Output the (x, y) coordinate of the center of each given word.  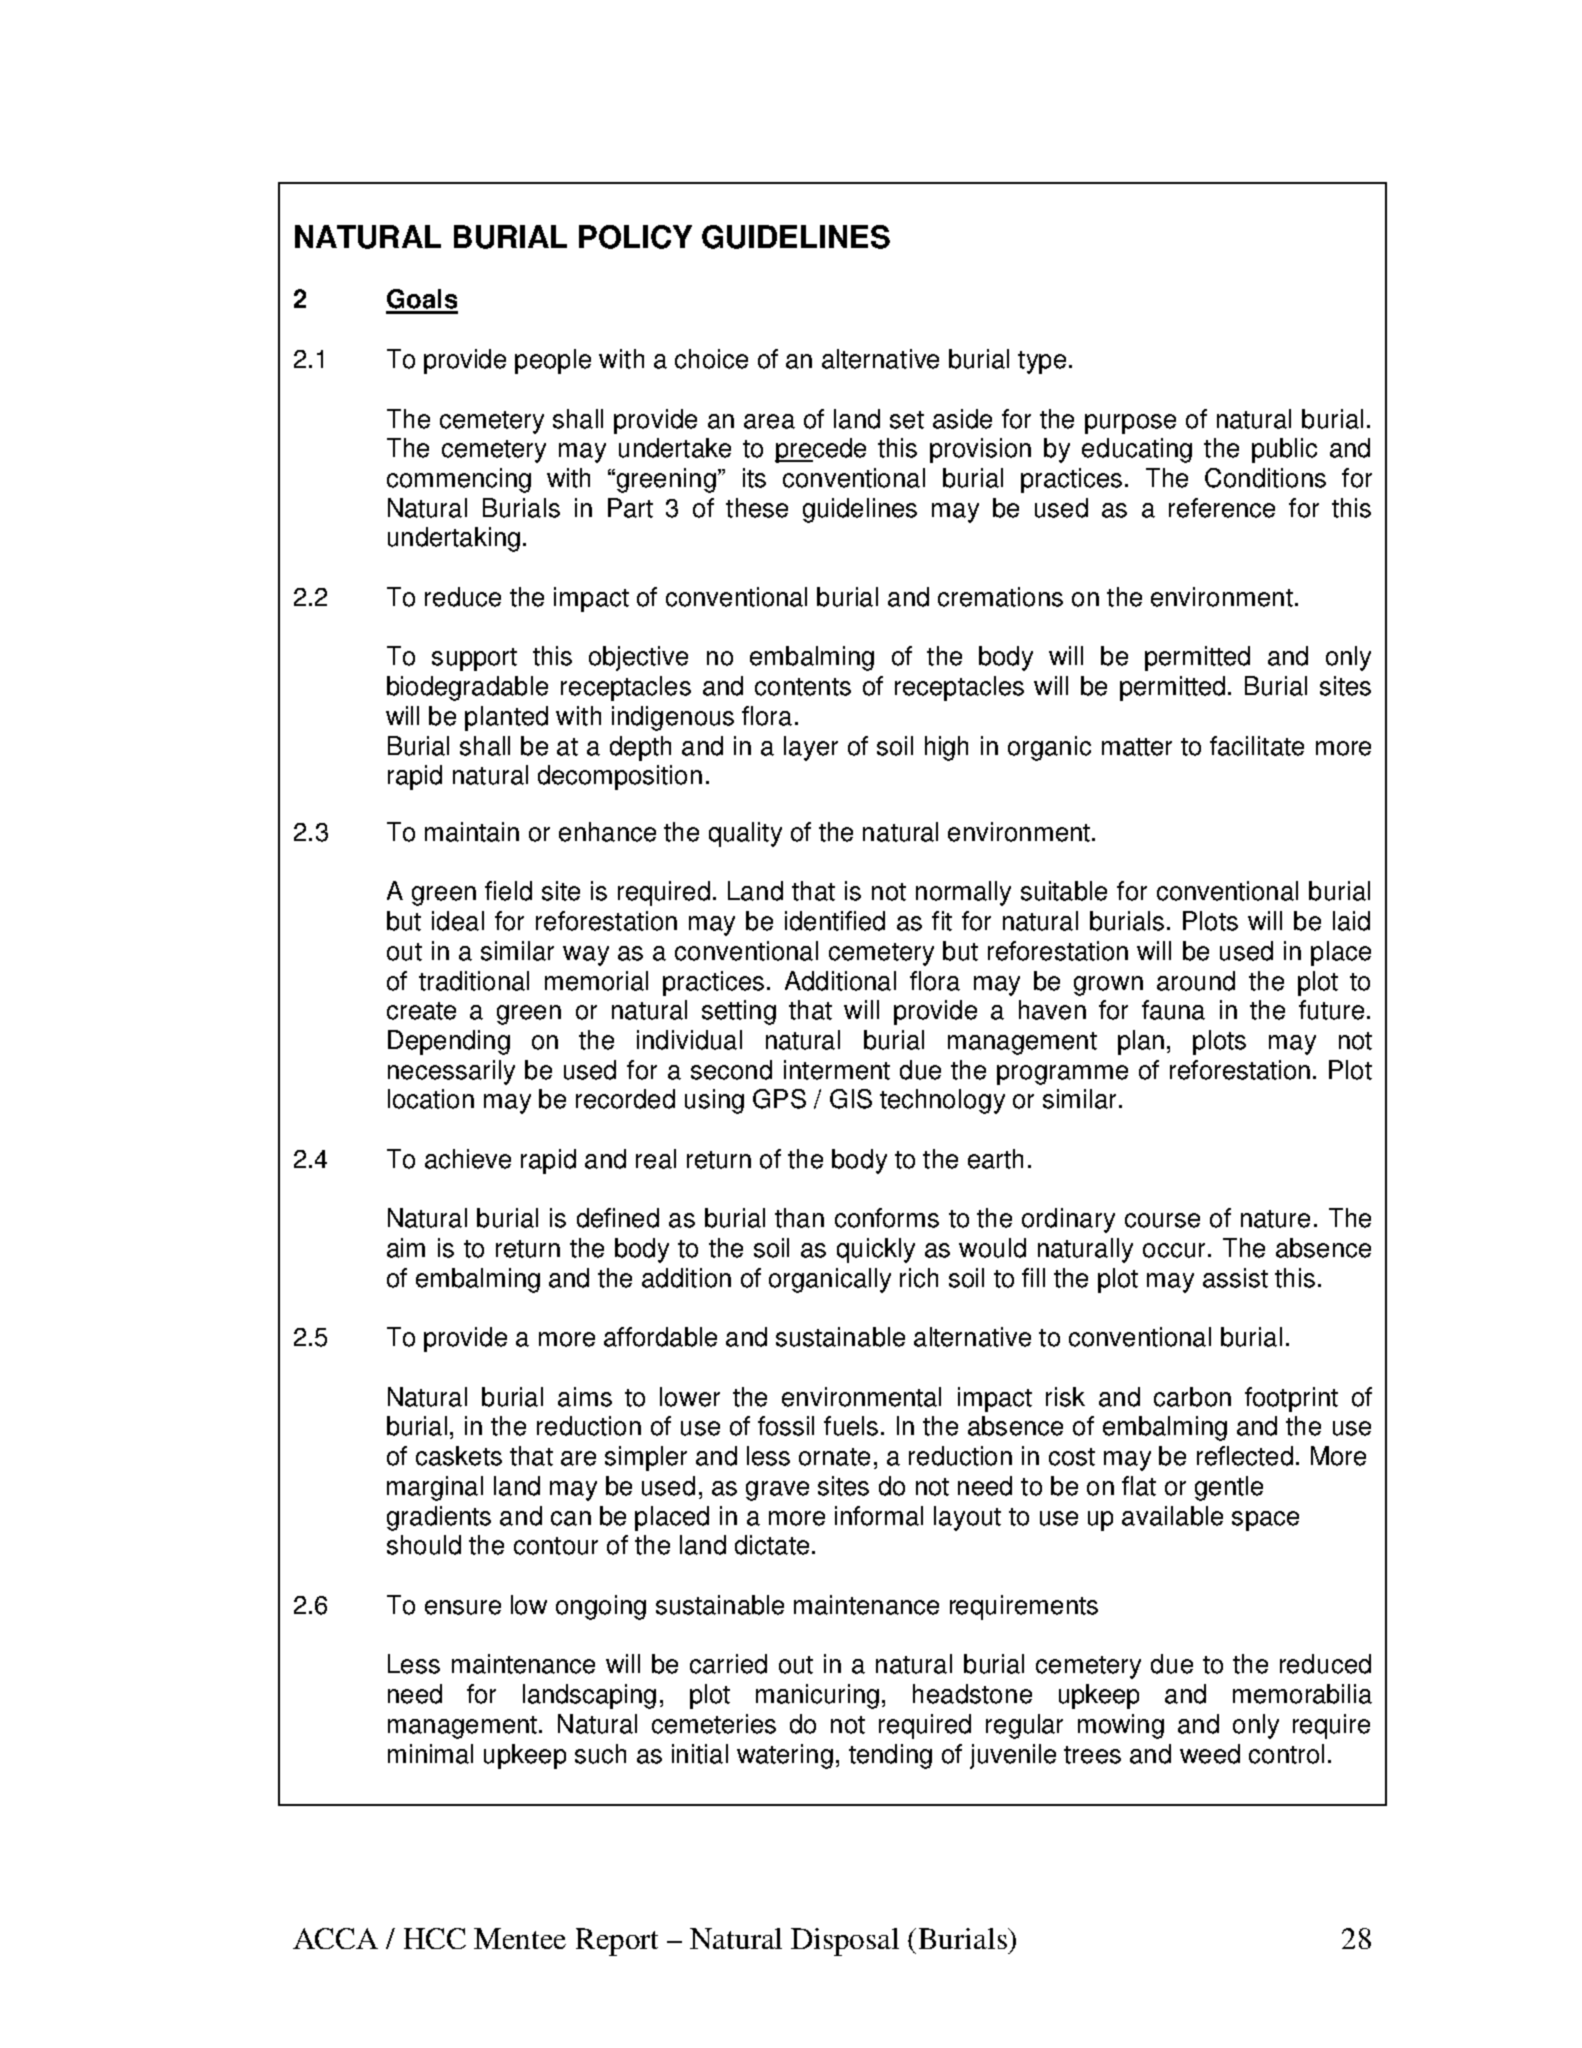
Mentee (520, 1938)
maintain (472, 832)
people (553, 361)
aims (585, 1397)
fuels (851, 1426)
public (1284, 450)
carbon (1192, 1397)
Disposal (845, 1942)
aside (962, 419)
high (946, 748)
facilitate (1257, 746)
